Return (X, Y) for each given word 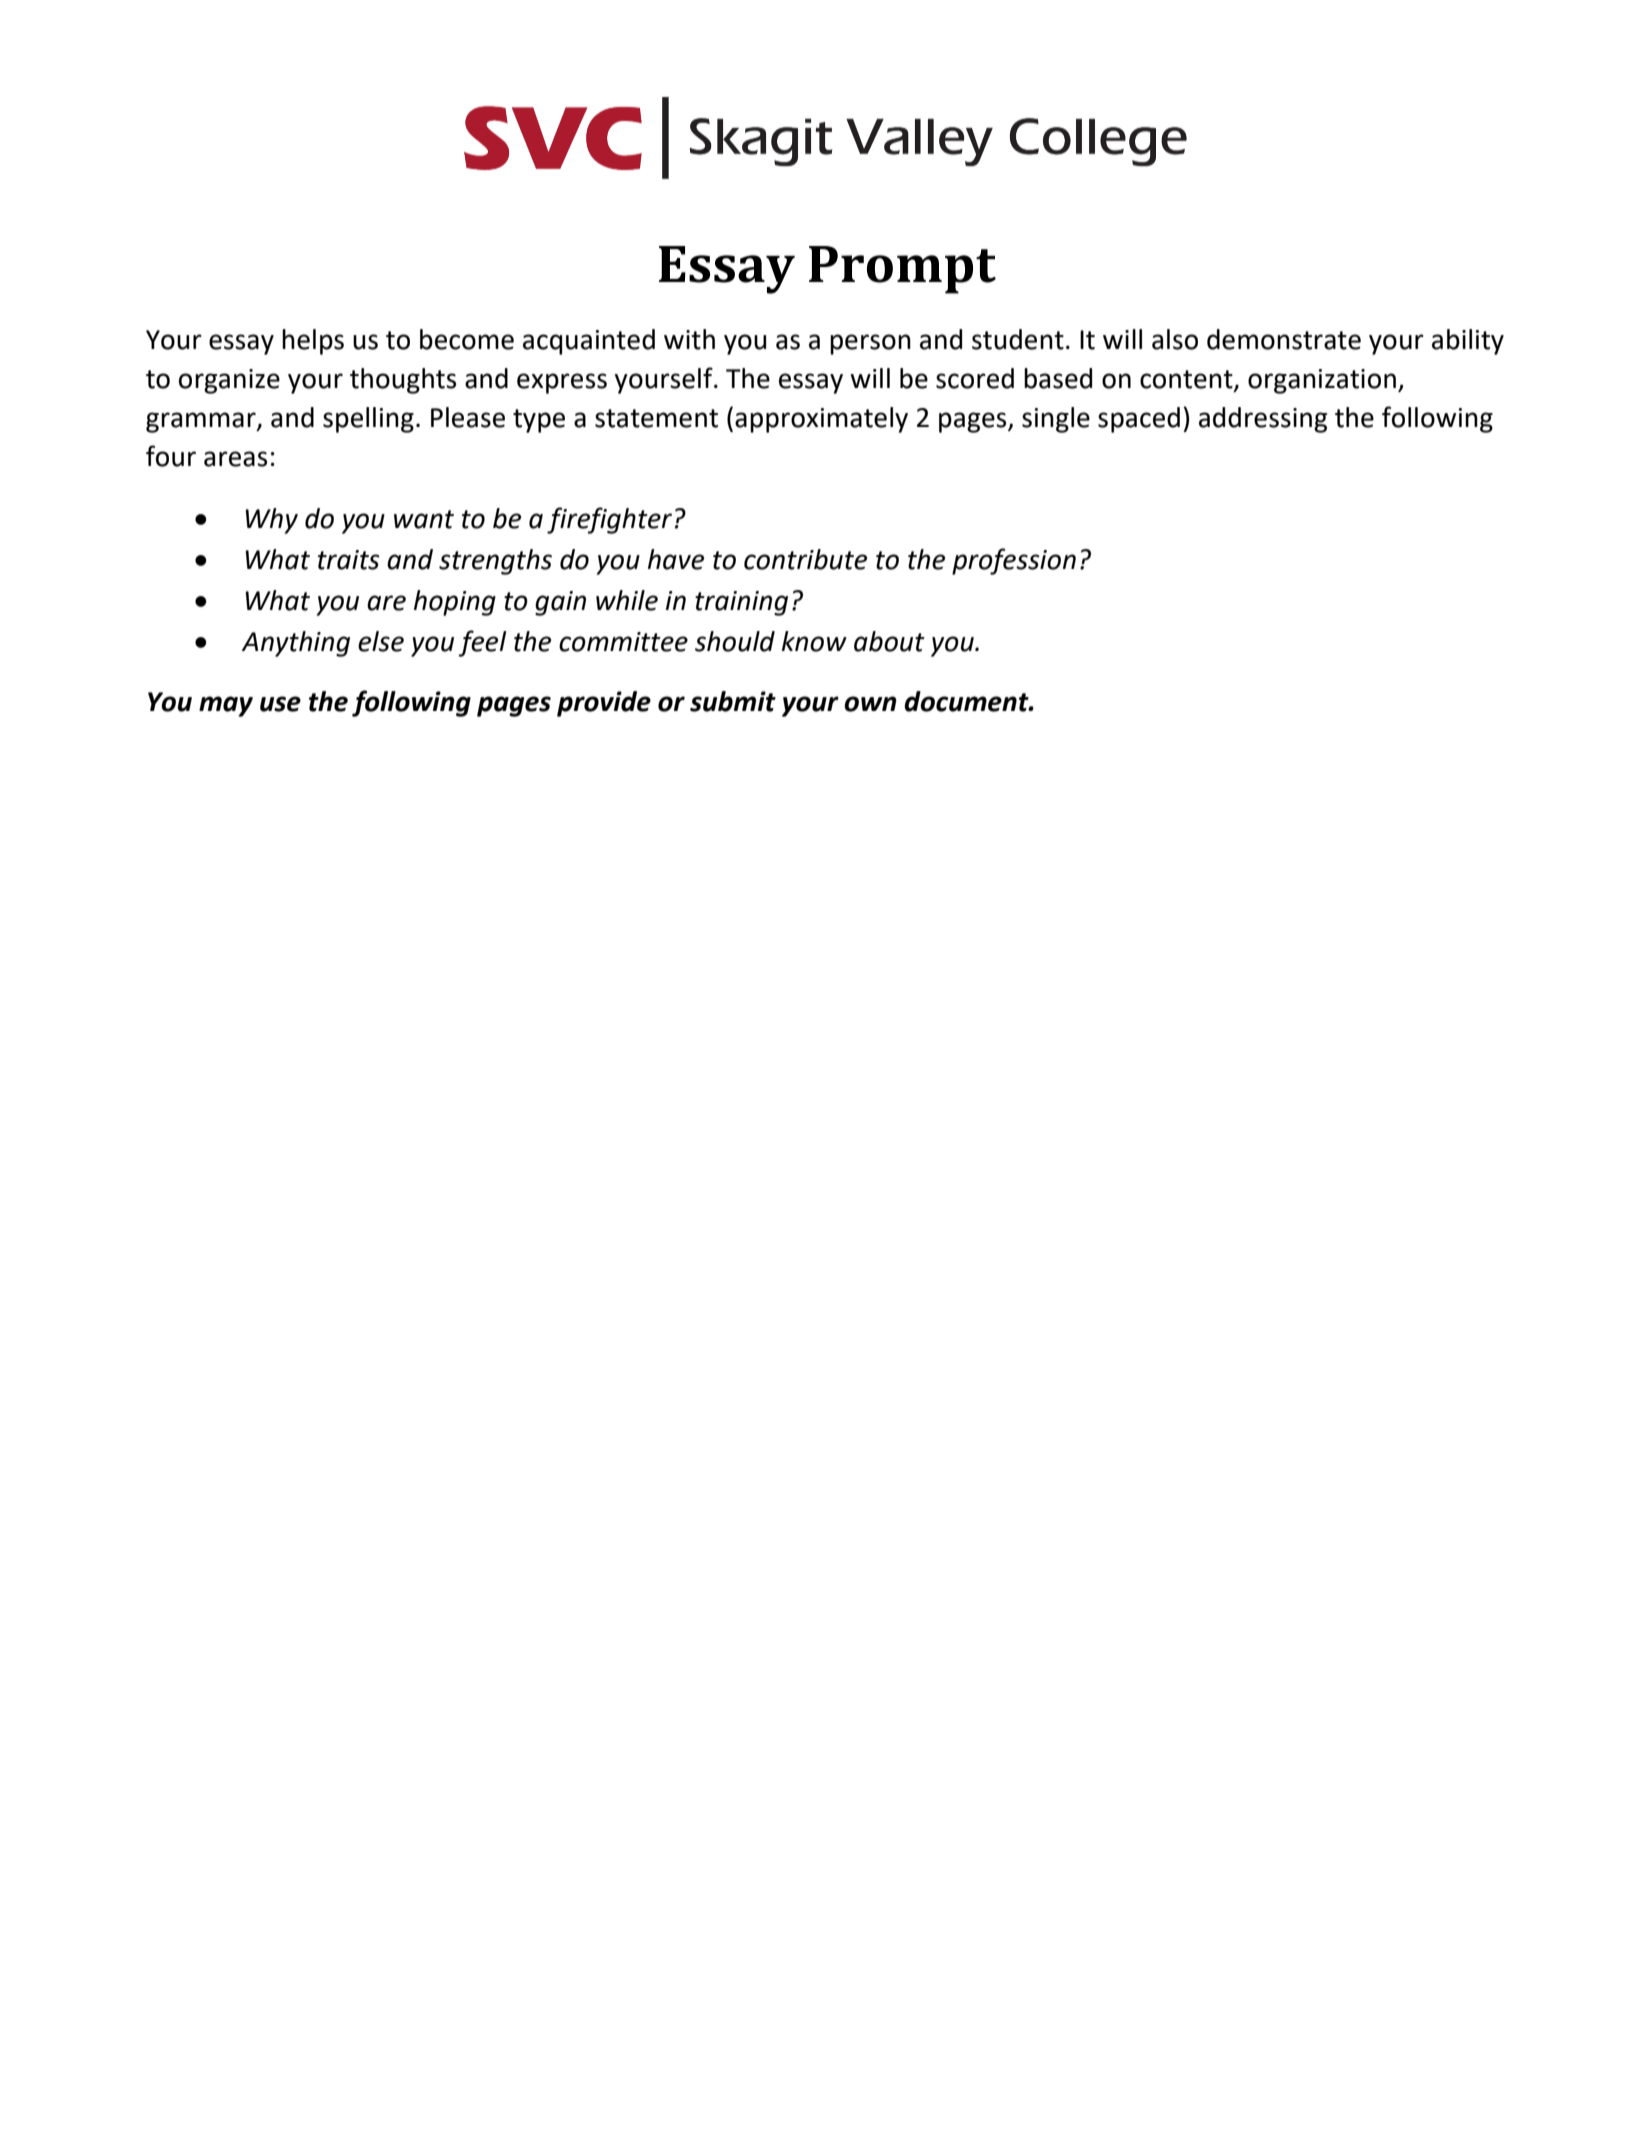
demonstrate (1284, 339)
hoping (455, 603)
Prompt (902, 270)
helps (313, 342)
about (889, 641)
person (870, 344)
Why (271, 521)
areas (235, 459)
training (741, 603)
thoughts (403, 381)
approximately (821, 420)
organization (1322, 381)
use (280, 704)
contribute (805, 559)
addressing (1263, 420)
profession (1014, 561)
